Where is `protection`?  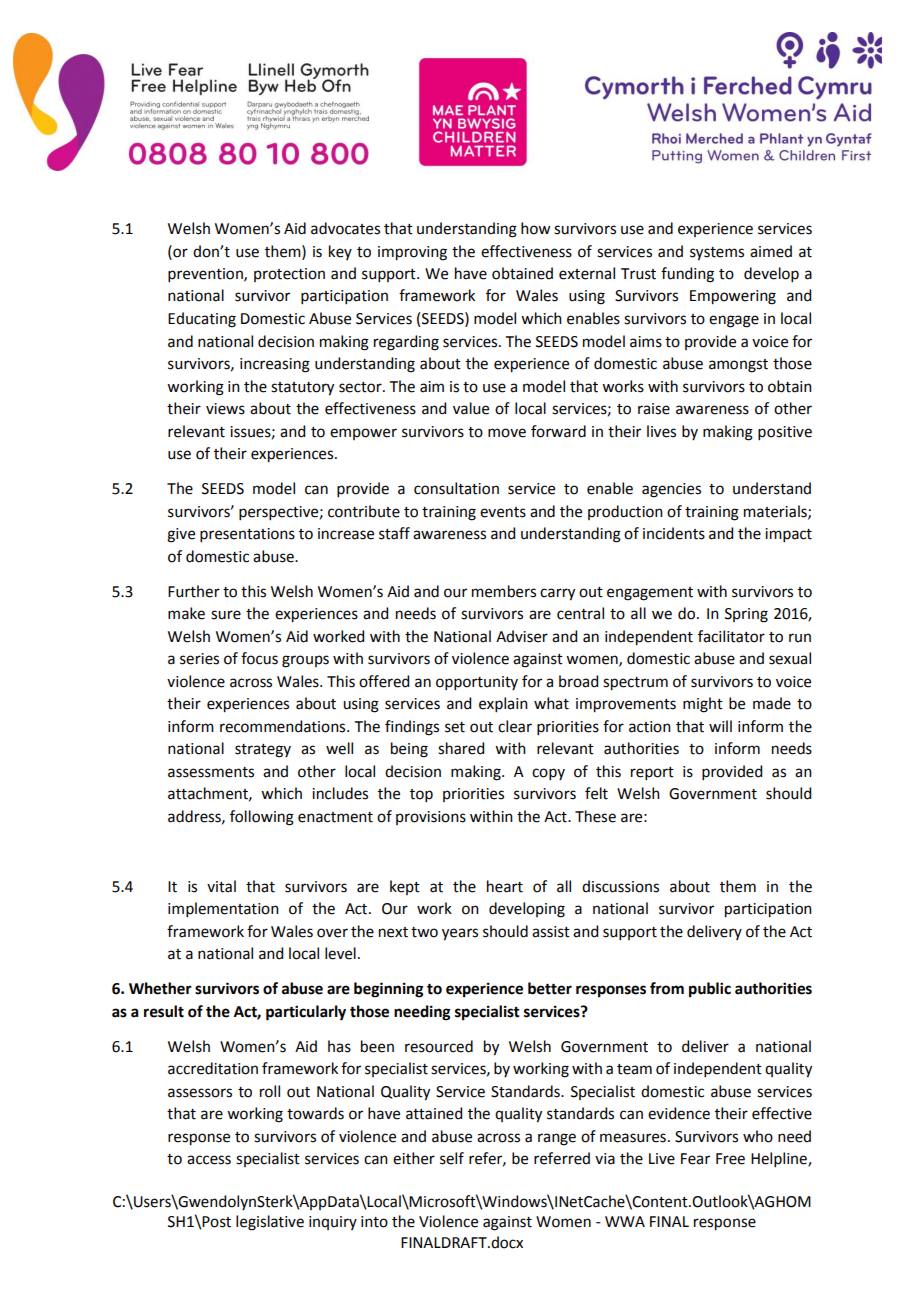
protection is located at coordinates (289, 275).
